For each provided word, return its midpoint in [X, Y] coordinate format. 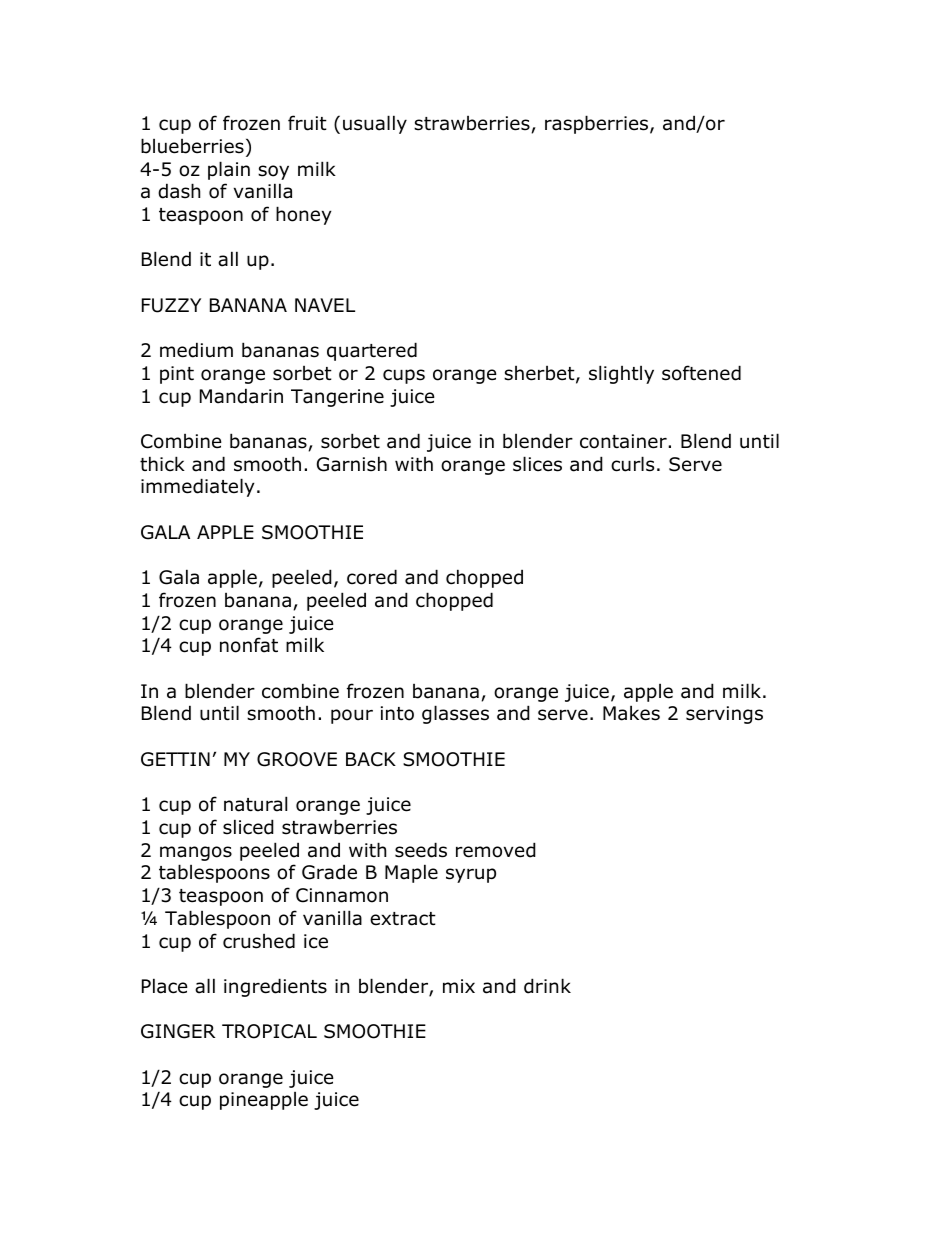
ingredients [275, 987]
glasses [455, 714]
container [624, 441]
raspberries [598, 124]
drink [547, 986]
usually [375, 124]
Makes [631, 713]
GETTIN [175, 759]
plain [229, 170]
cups [404, 376]
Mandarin [241, 396]
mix [459, 986]
